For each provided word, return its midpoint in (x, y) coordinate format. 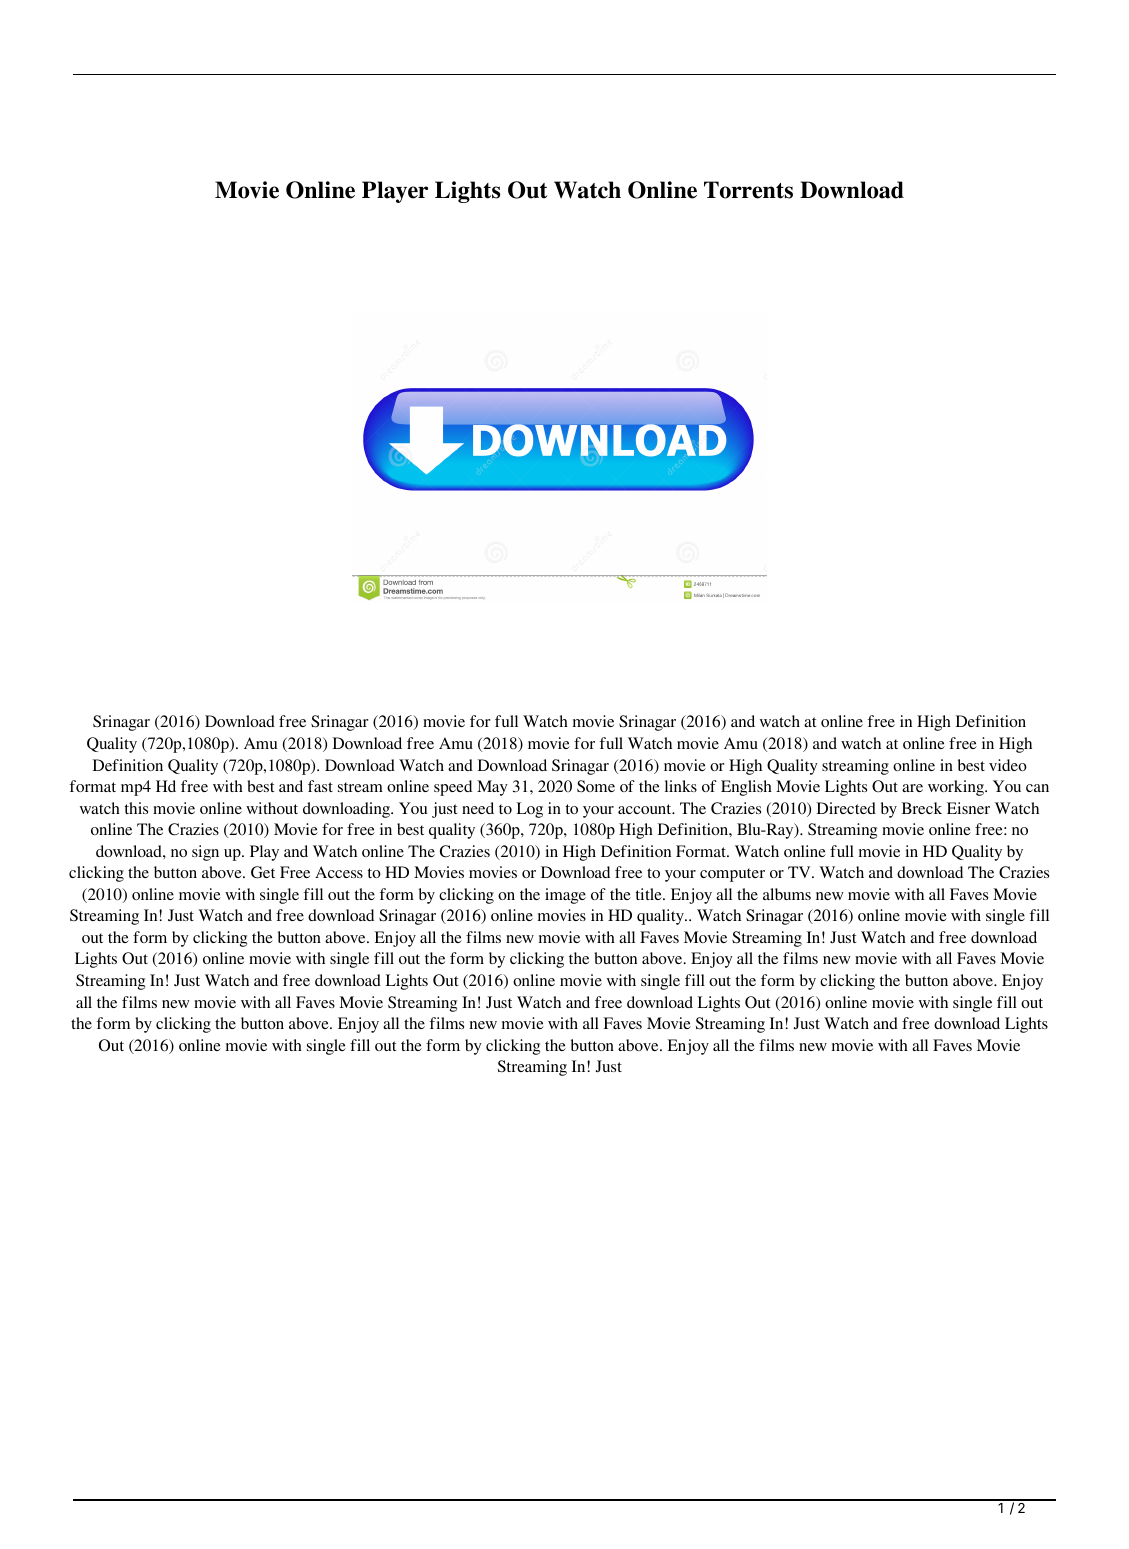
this (136, 808)
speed (453, 788)
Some (596, 786)
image (565, 896)
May (492, 788)
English (746, 788)
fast (320, 786)
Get (263, 872)
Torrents (748, 190)
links (681, 786)
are (912, 788)
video (1008, 765)
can (1037, 788)
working (957, 788)
